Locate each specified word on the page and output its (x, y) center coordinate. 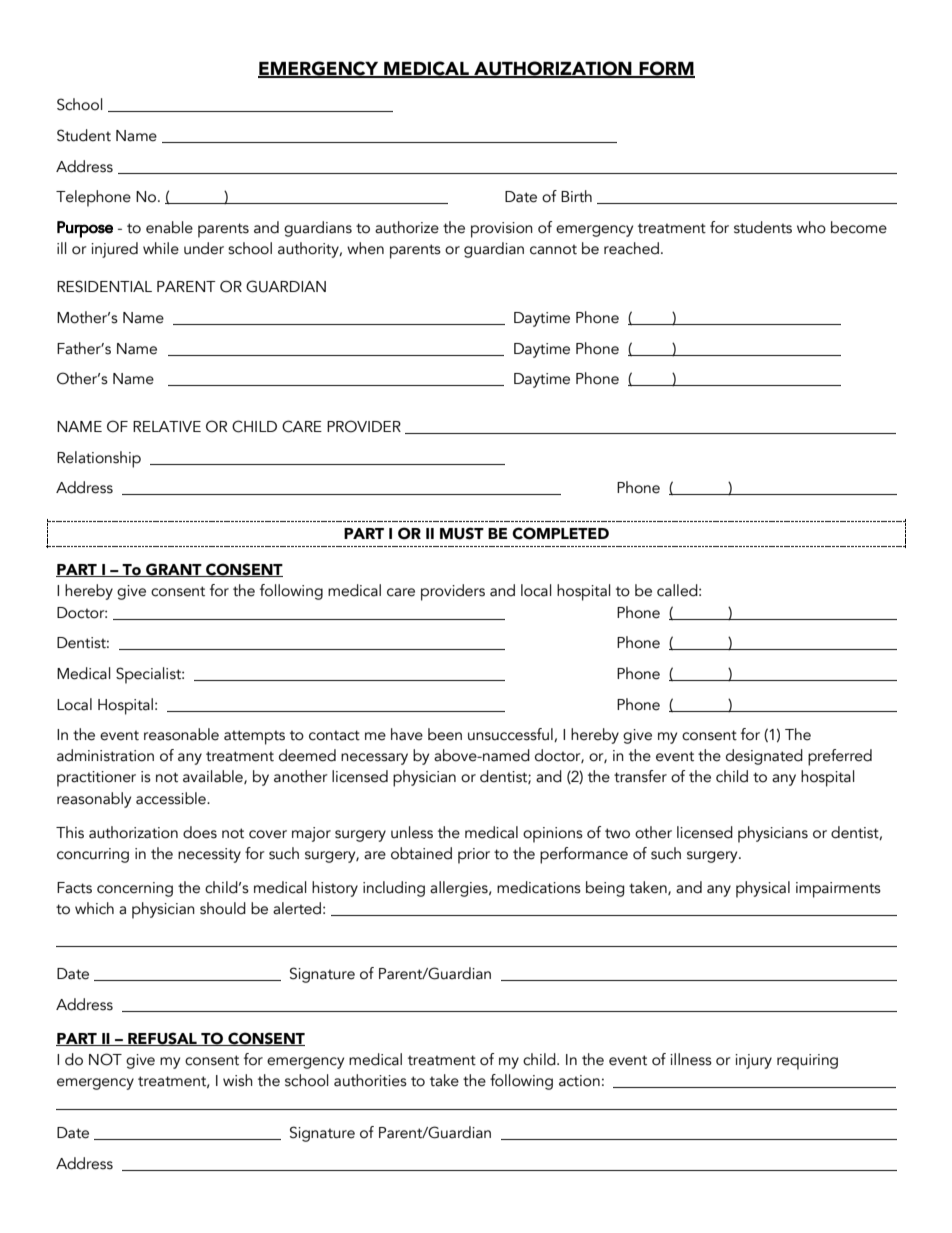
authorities (370, 1080)
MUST (462, 533)
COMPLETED (560, 533)
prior (474, 856)
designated (764, 757)
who (811, 227)
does (200, 832)
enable (169, 227)
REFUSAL (162, 1039)
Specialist (149, 675)
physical (763, 889)
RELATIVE (167, 426)
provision (502, 230)
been (445, 734)
